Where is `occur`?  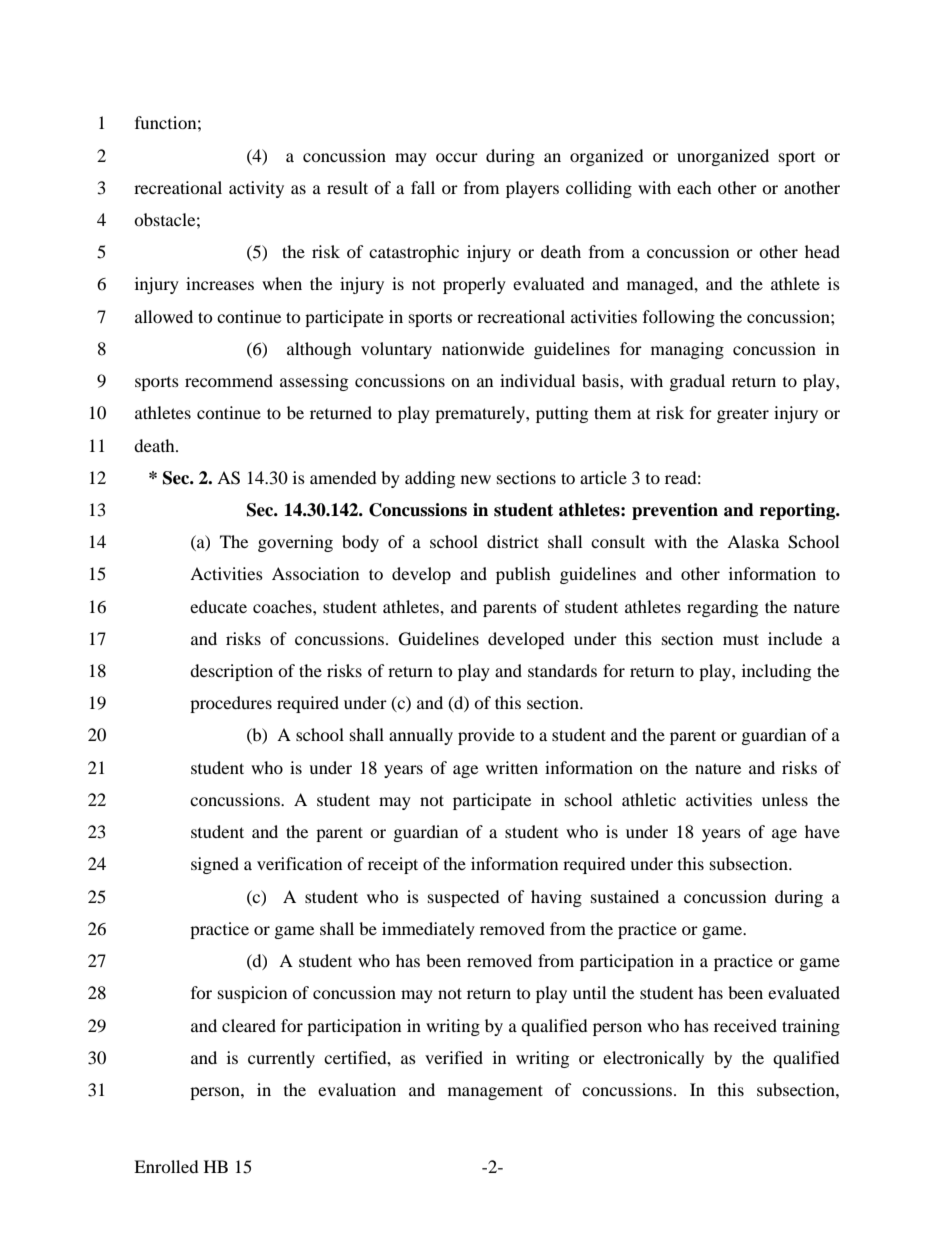 occur is located at coordinates (457, 157).
